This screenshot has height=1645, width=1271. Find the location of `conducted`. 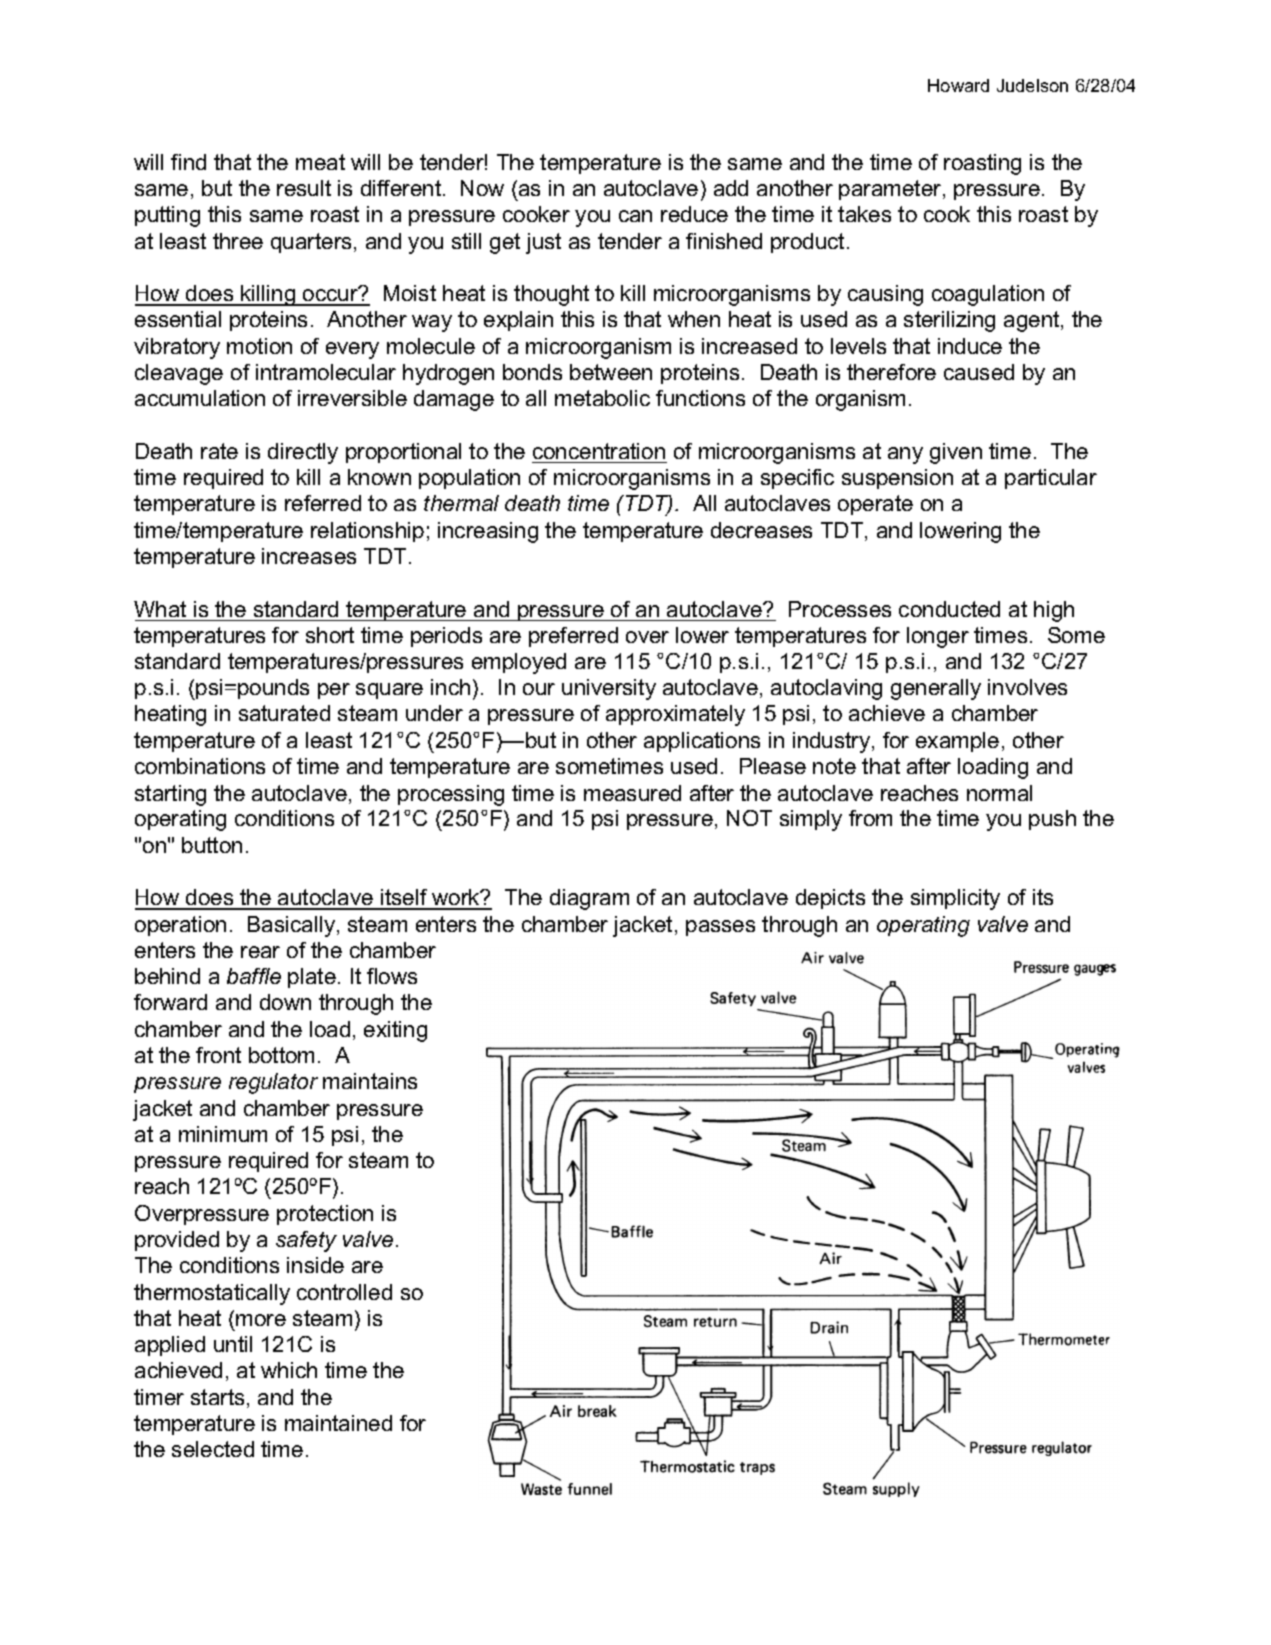

conducted is located at coordinates (949, 609).
